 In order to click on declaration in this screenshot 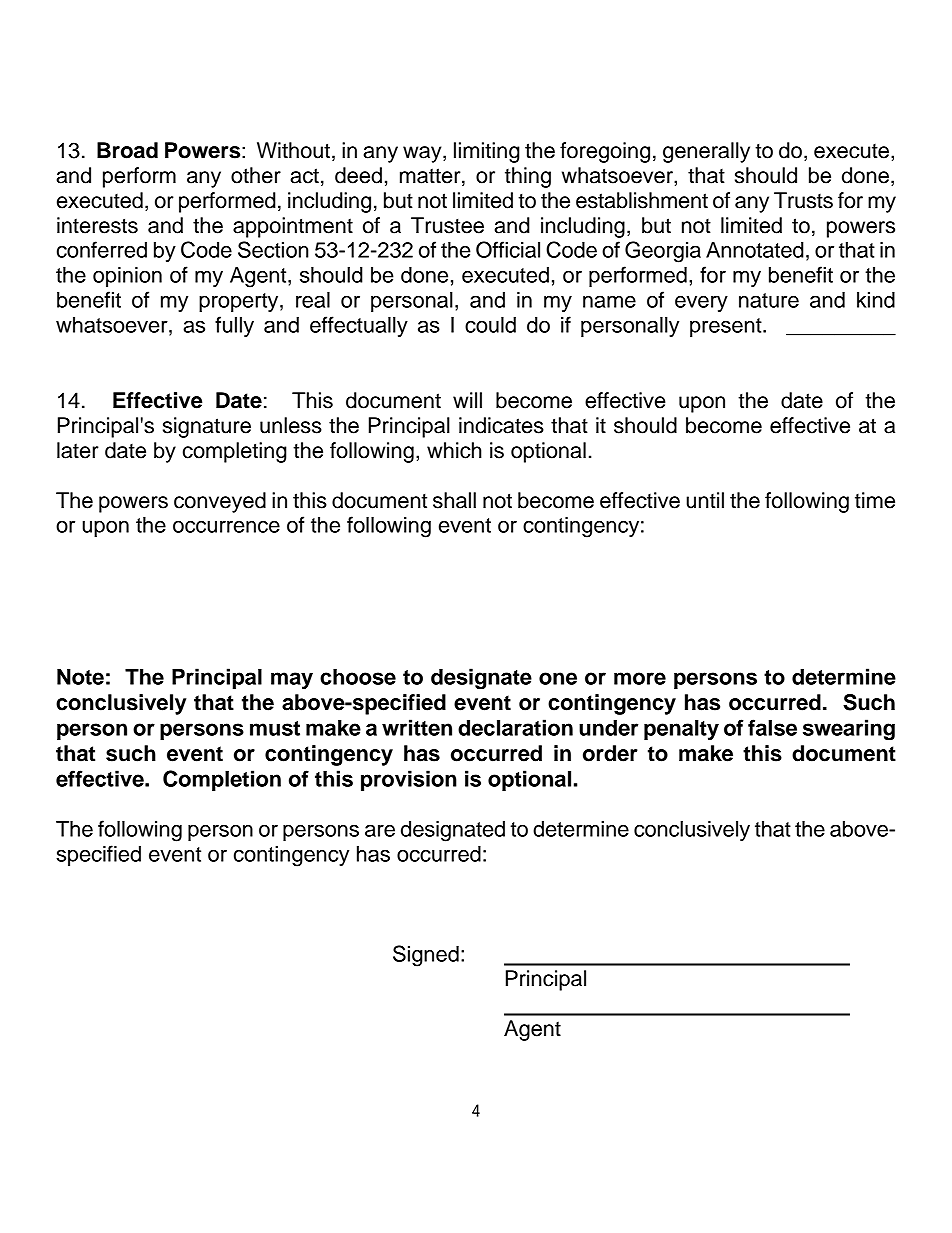, I will do `click(515, 727)`.
